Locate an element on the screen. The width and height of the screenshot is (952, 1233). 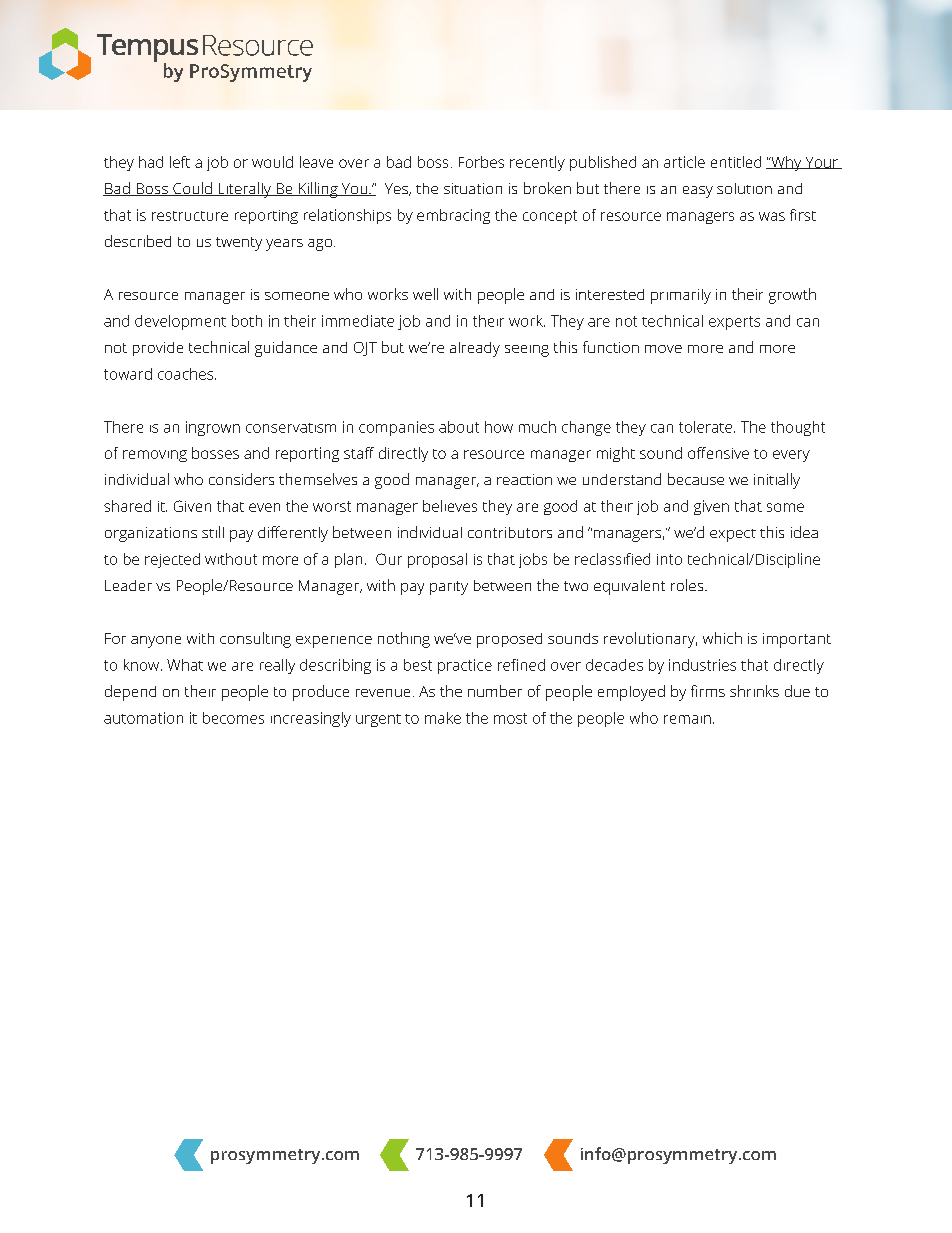
number is located at coordinates (495, 691).
